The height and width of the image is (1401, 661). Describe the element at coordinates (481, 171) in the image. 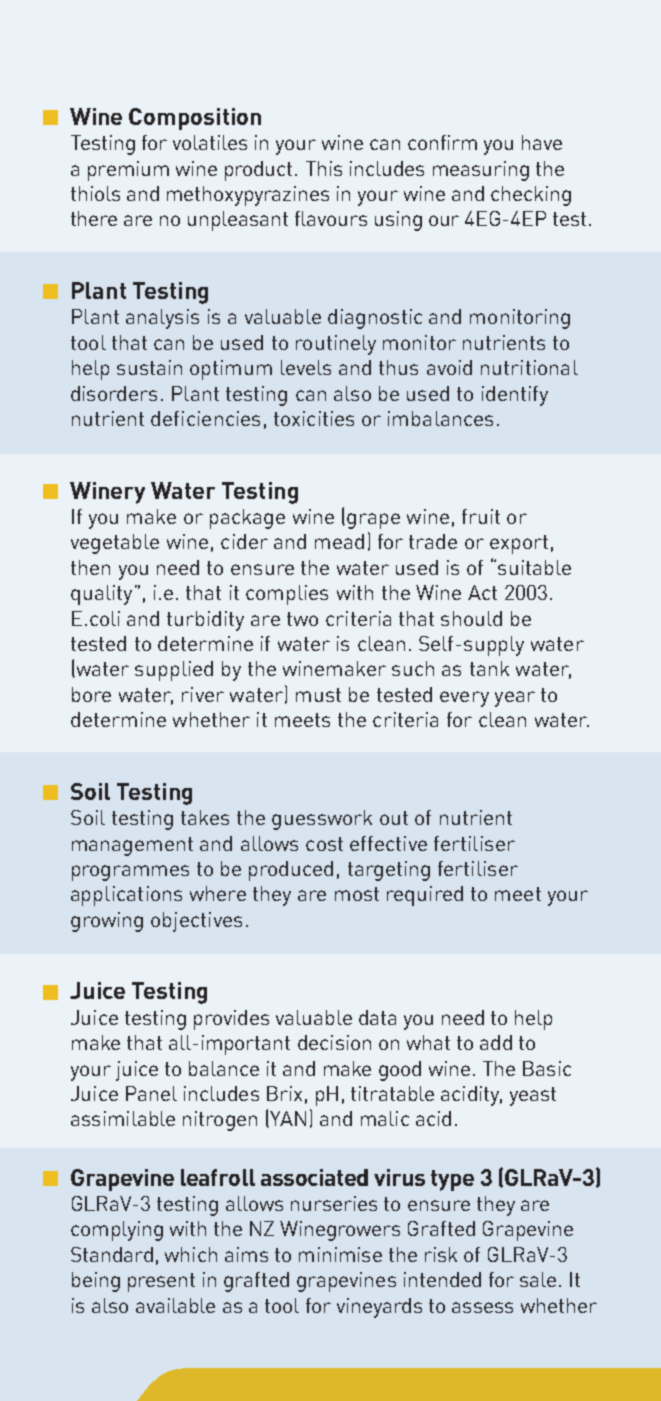

I see `measuring` at that location.
